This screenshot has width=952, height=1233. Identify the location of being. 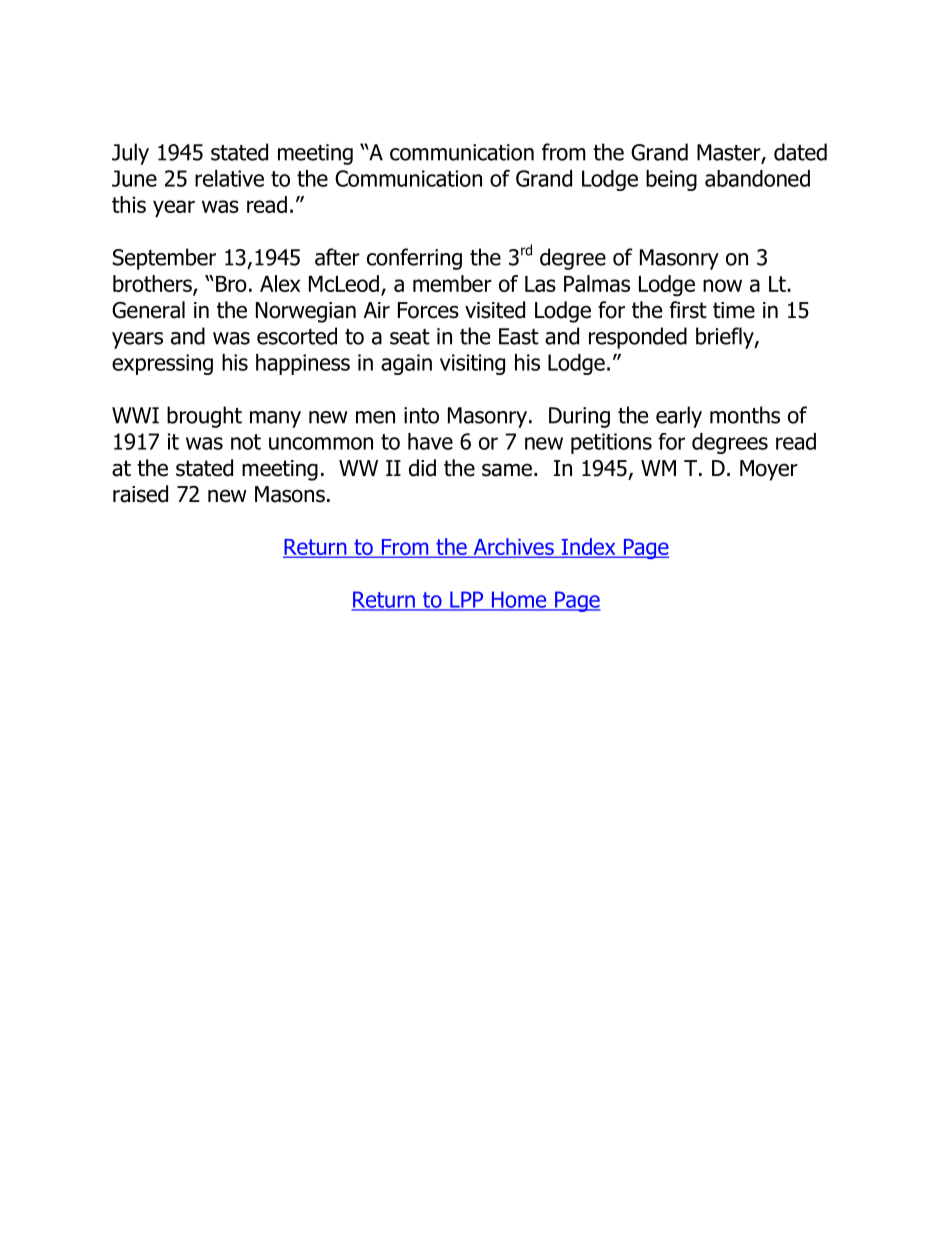
(671, 180).
